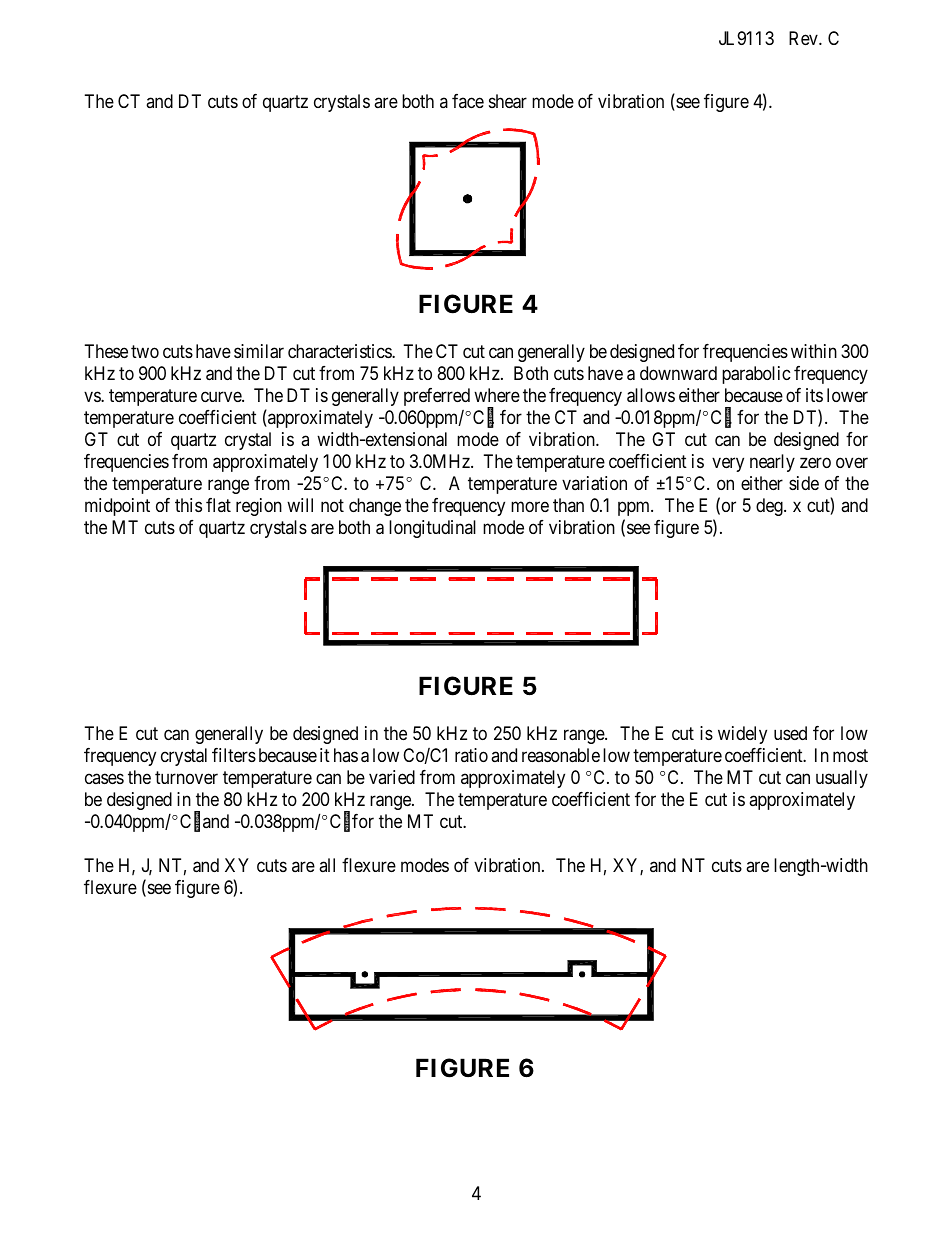 Image resolution: width=952 pixels, height=1233 pixels. Describe the element at coordinates (814, 395) in the image. I see `its` at that location.
